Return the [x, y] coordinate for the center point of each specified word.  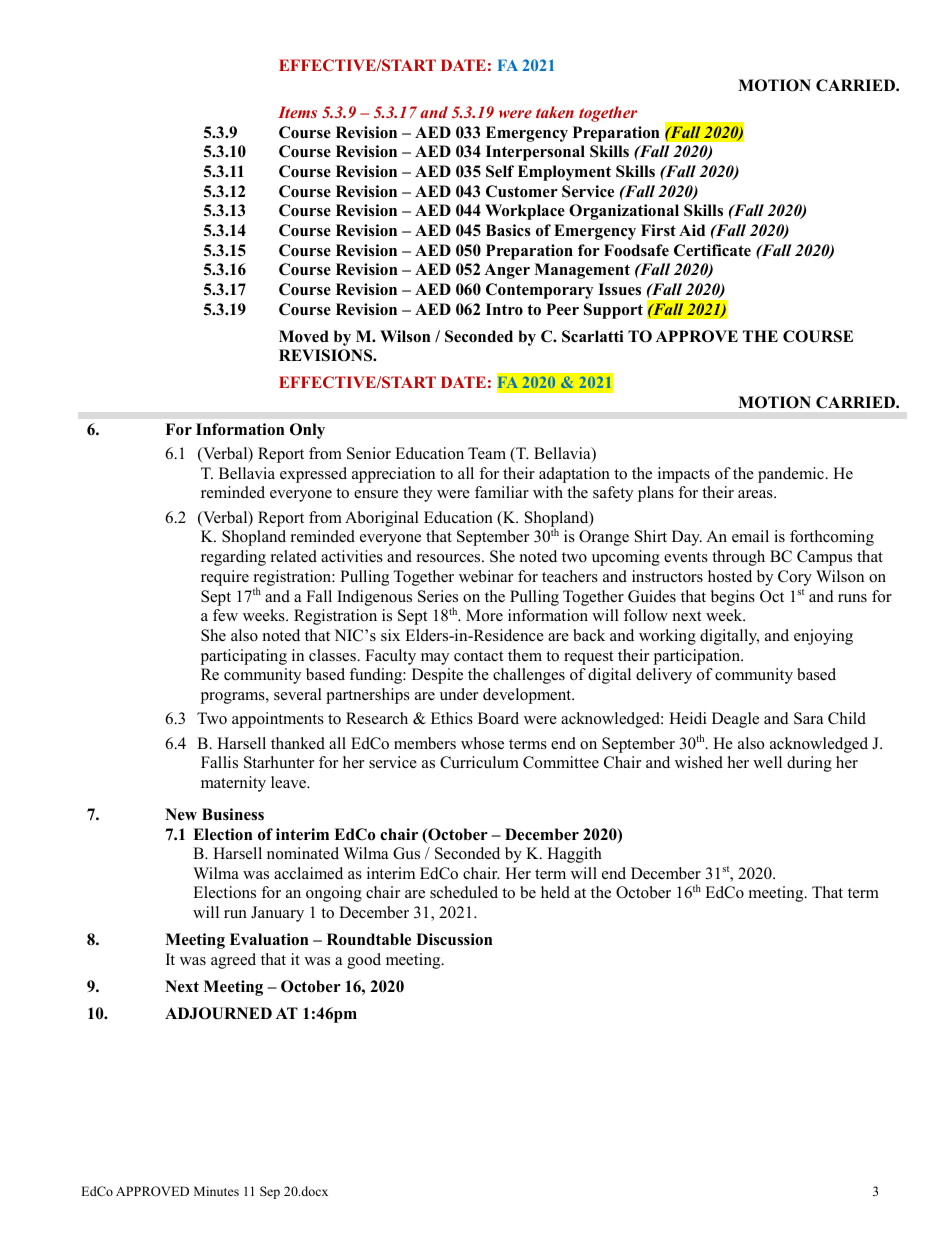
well [767, 762]
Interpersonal [535, 153]
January [277, 914]
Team [487, 453]
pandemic [792, 475]
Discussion [454, 939]
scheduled [464, 892]
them [525, 655]
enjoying [823, 637]
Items [297, 112]
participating [243, 657]
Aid [692, 230]
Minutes [216, 1191]
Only [307, 431]
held [555, 892]
